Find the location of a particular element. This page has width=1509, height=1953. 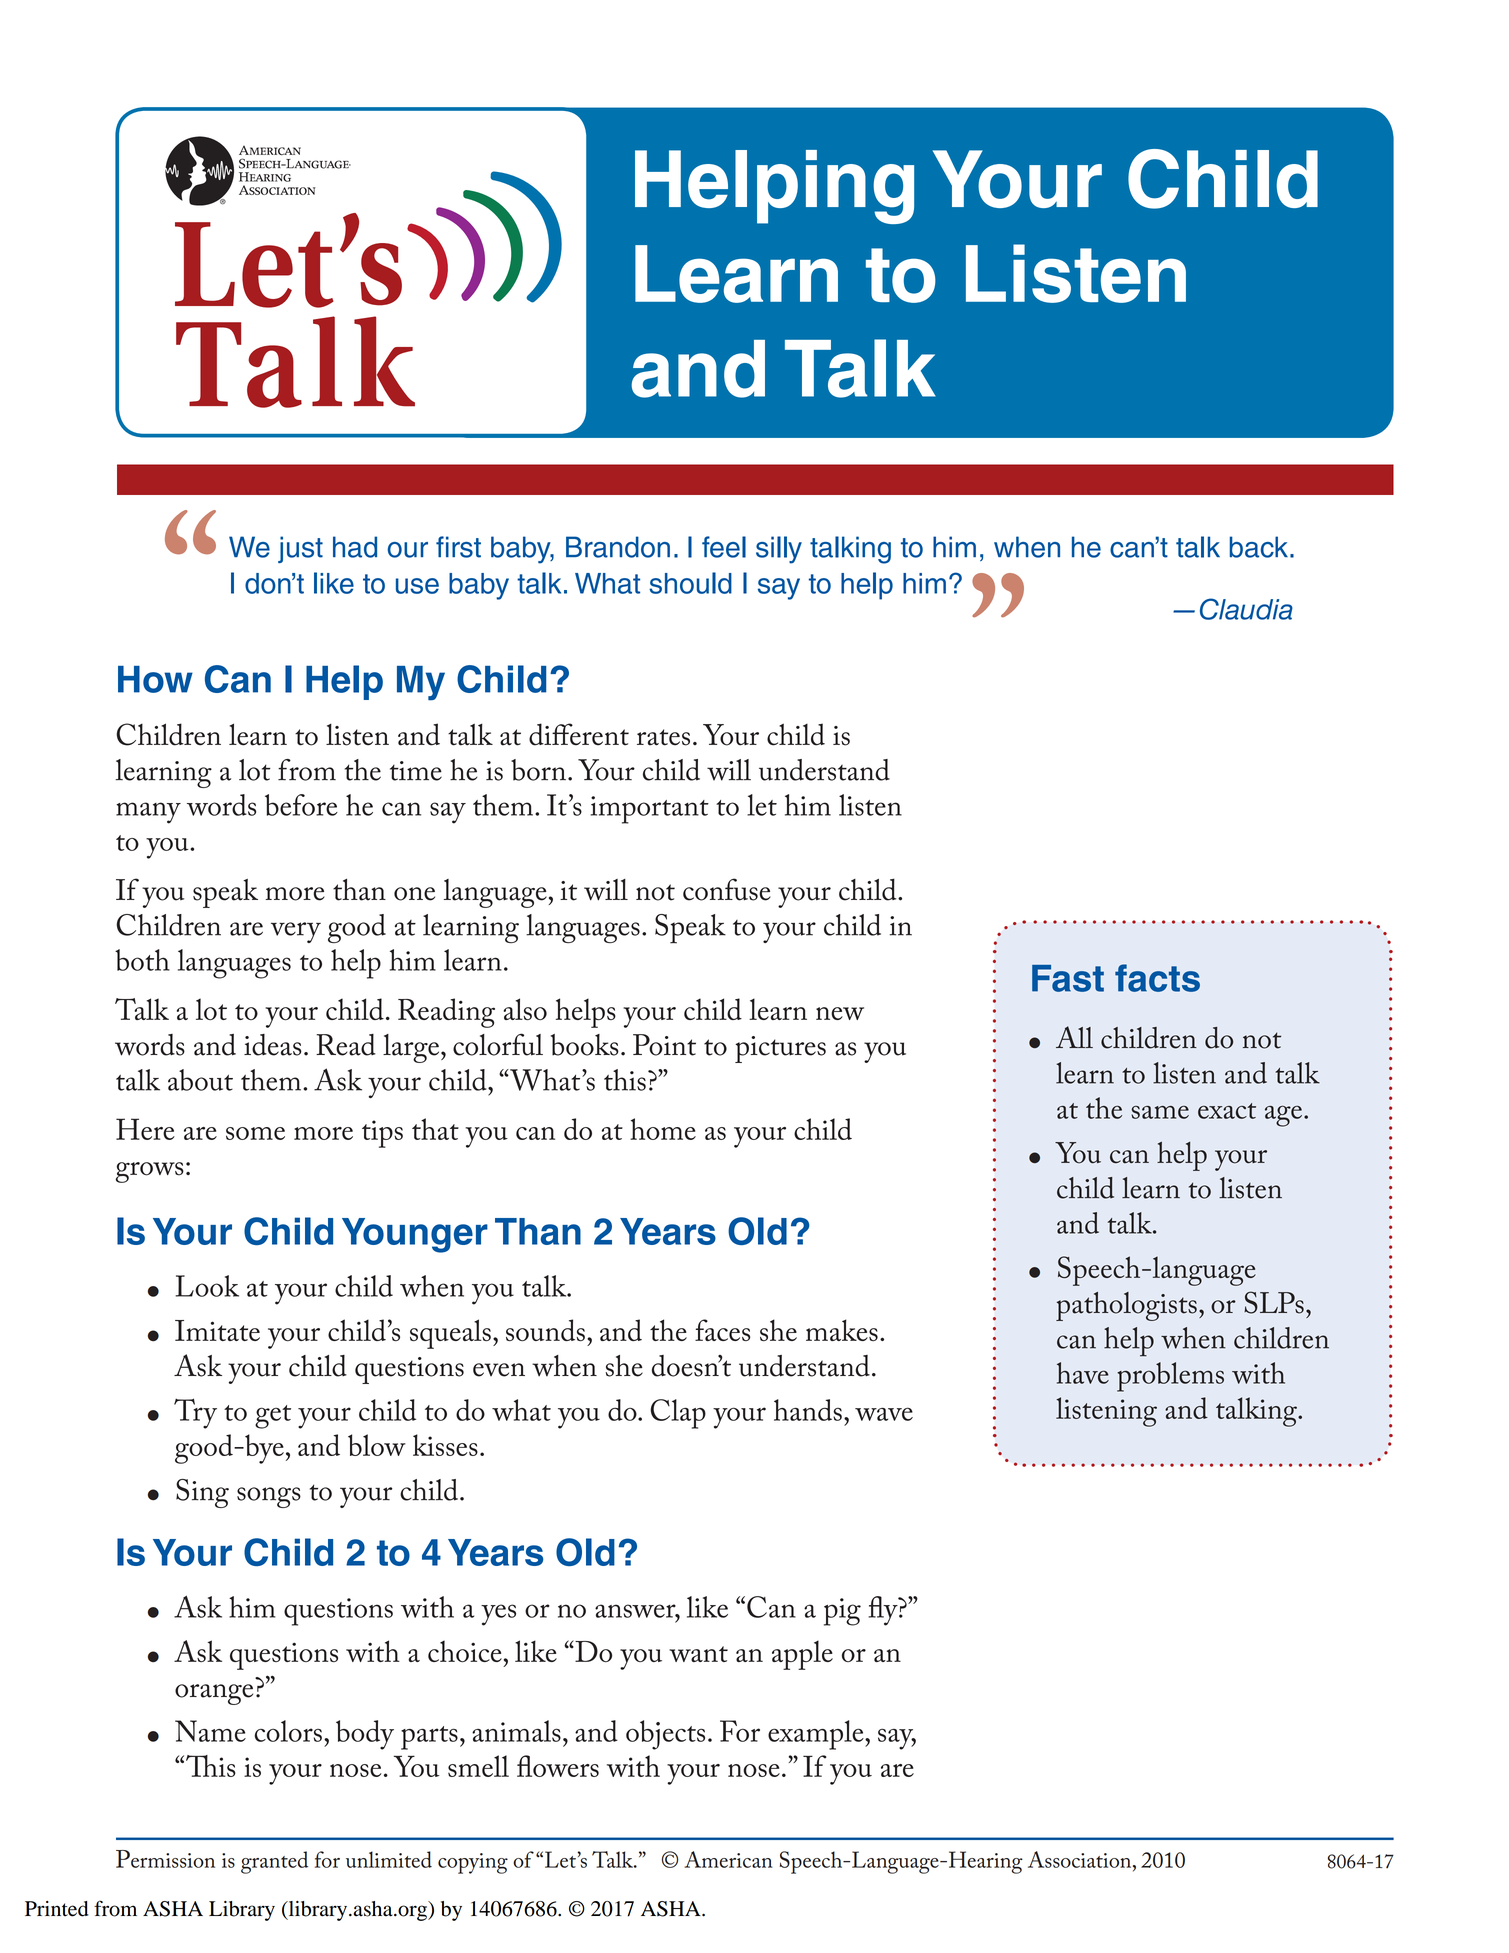

Clap is located at coordinates (678, 1414).
